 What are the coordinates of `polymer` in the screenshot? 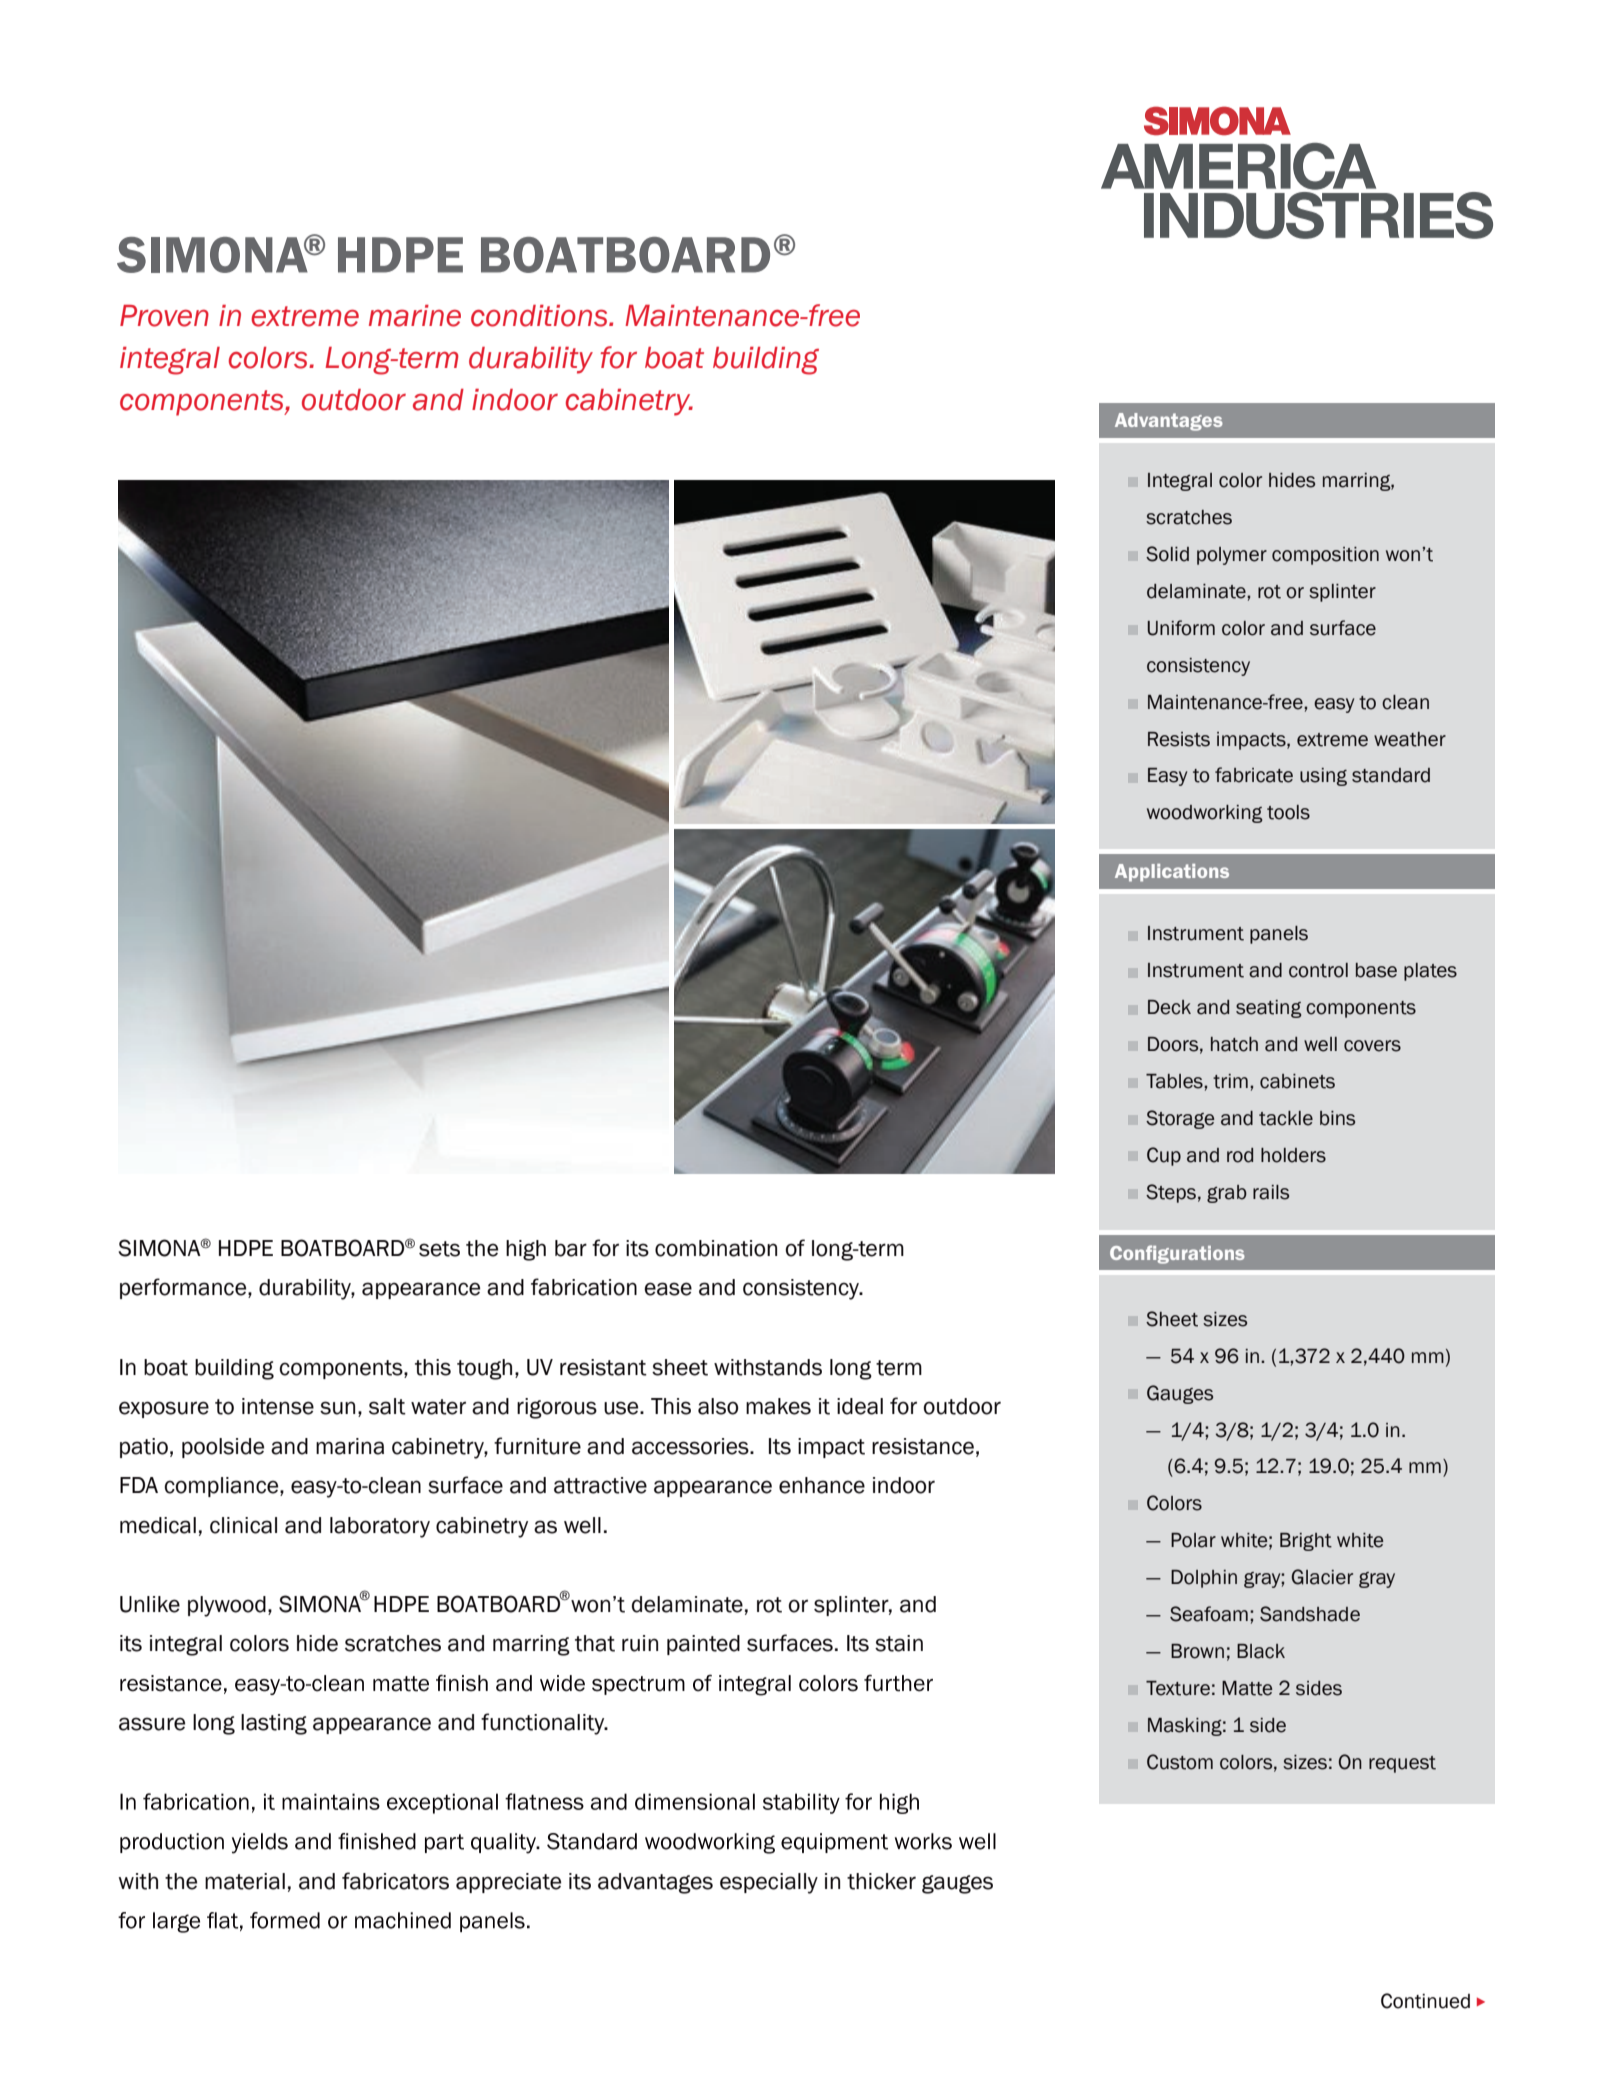 It's located at (1232, 556).
